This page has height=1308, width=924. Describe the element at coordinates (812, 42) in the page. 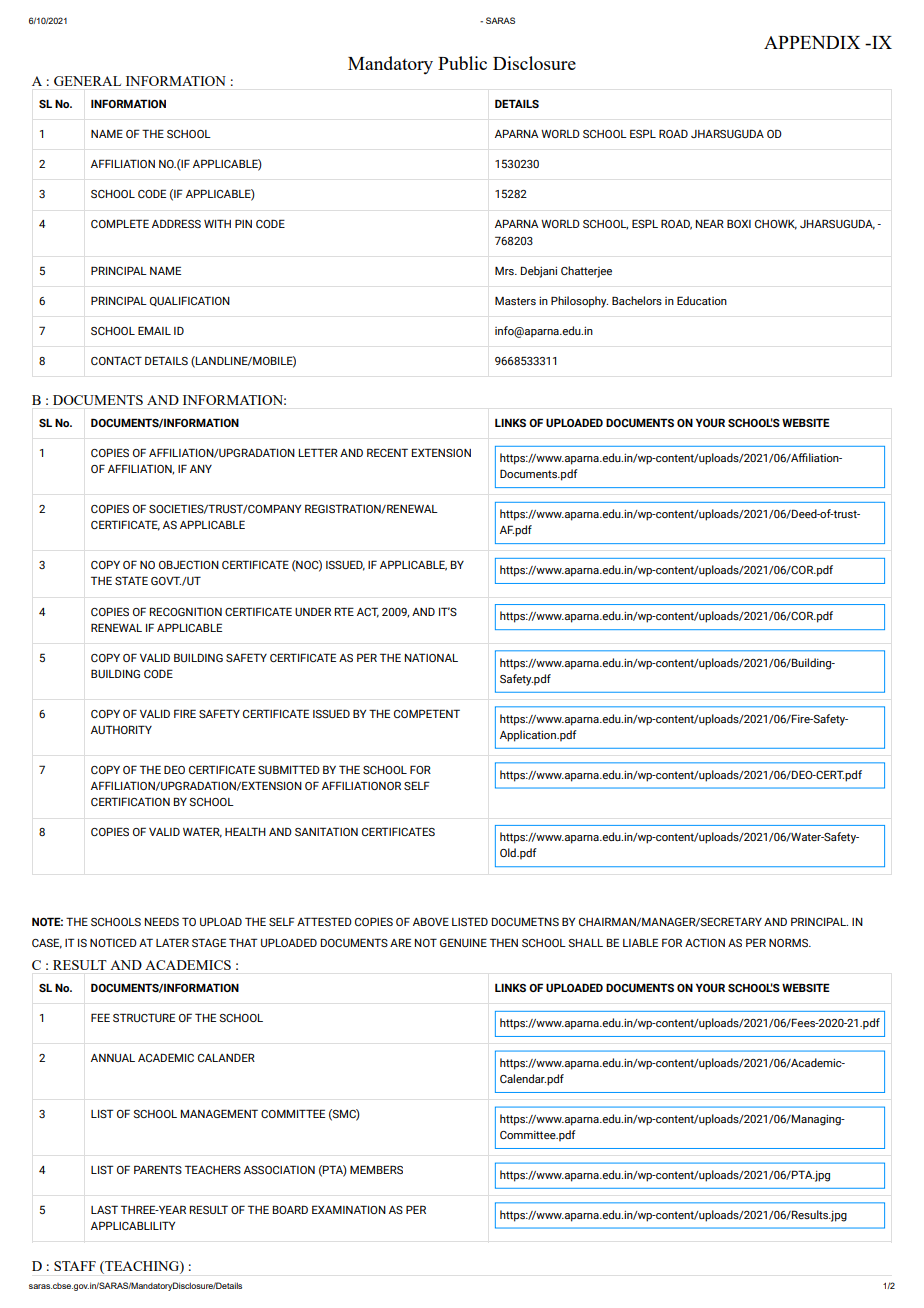

I see `APPENDIX` at that location.
